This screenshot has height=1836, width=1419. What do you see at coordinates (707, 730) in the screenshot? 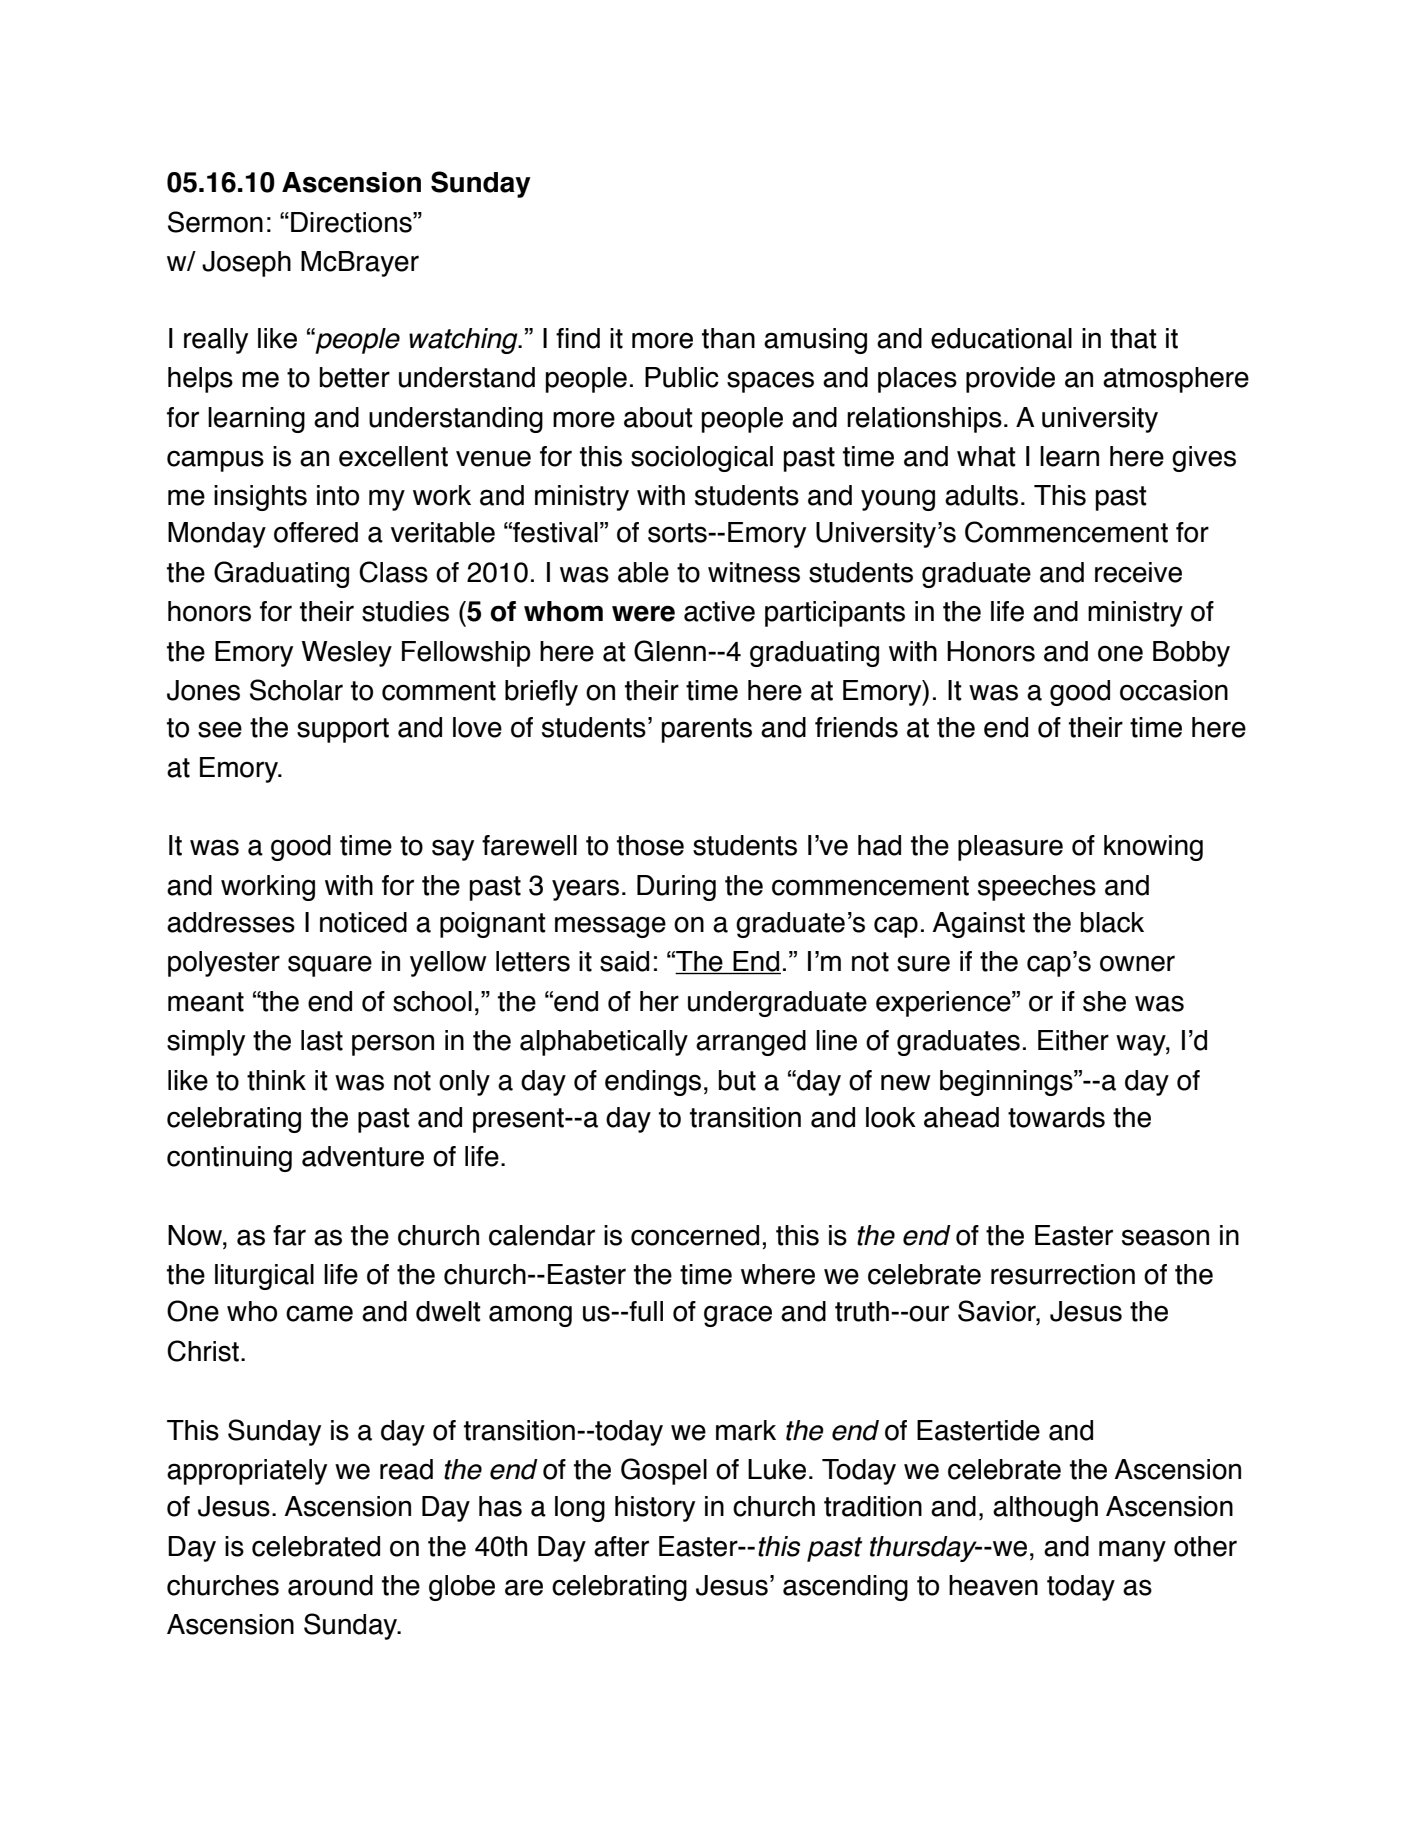
I see `parents` at bounding box center [707, 730].
